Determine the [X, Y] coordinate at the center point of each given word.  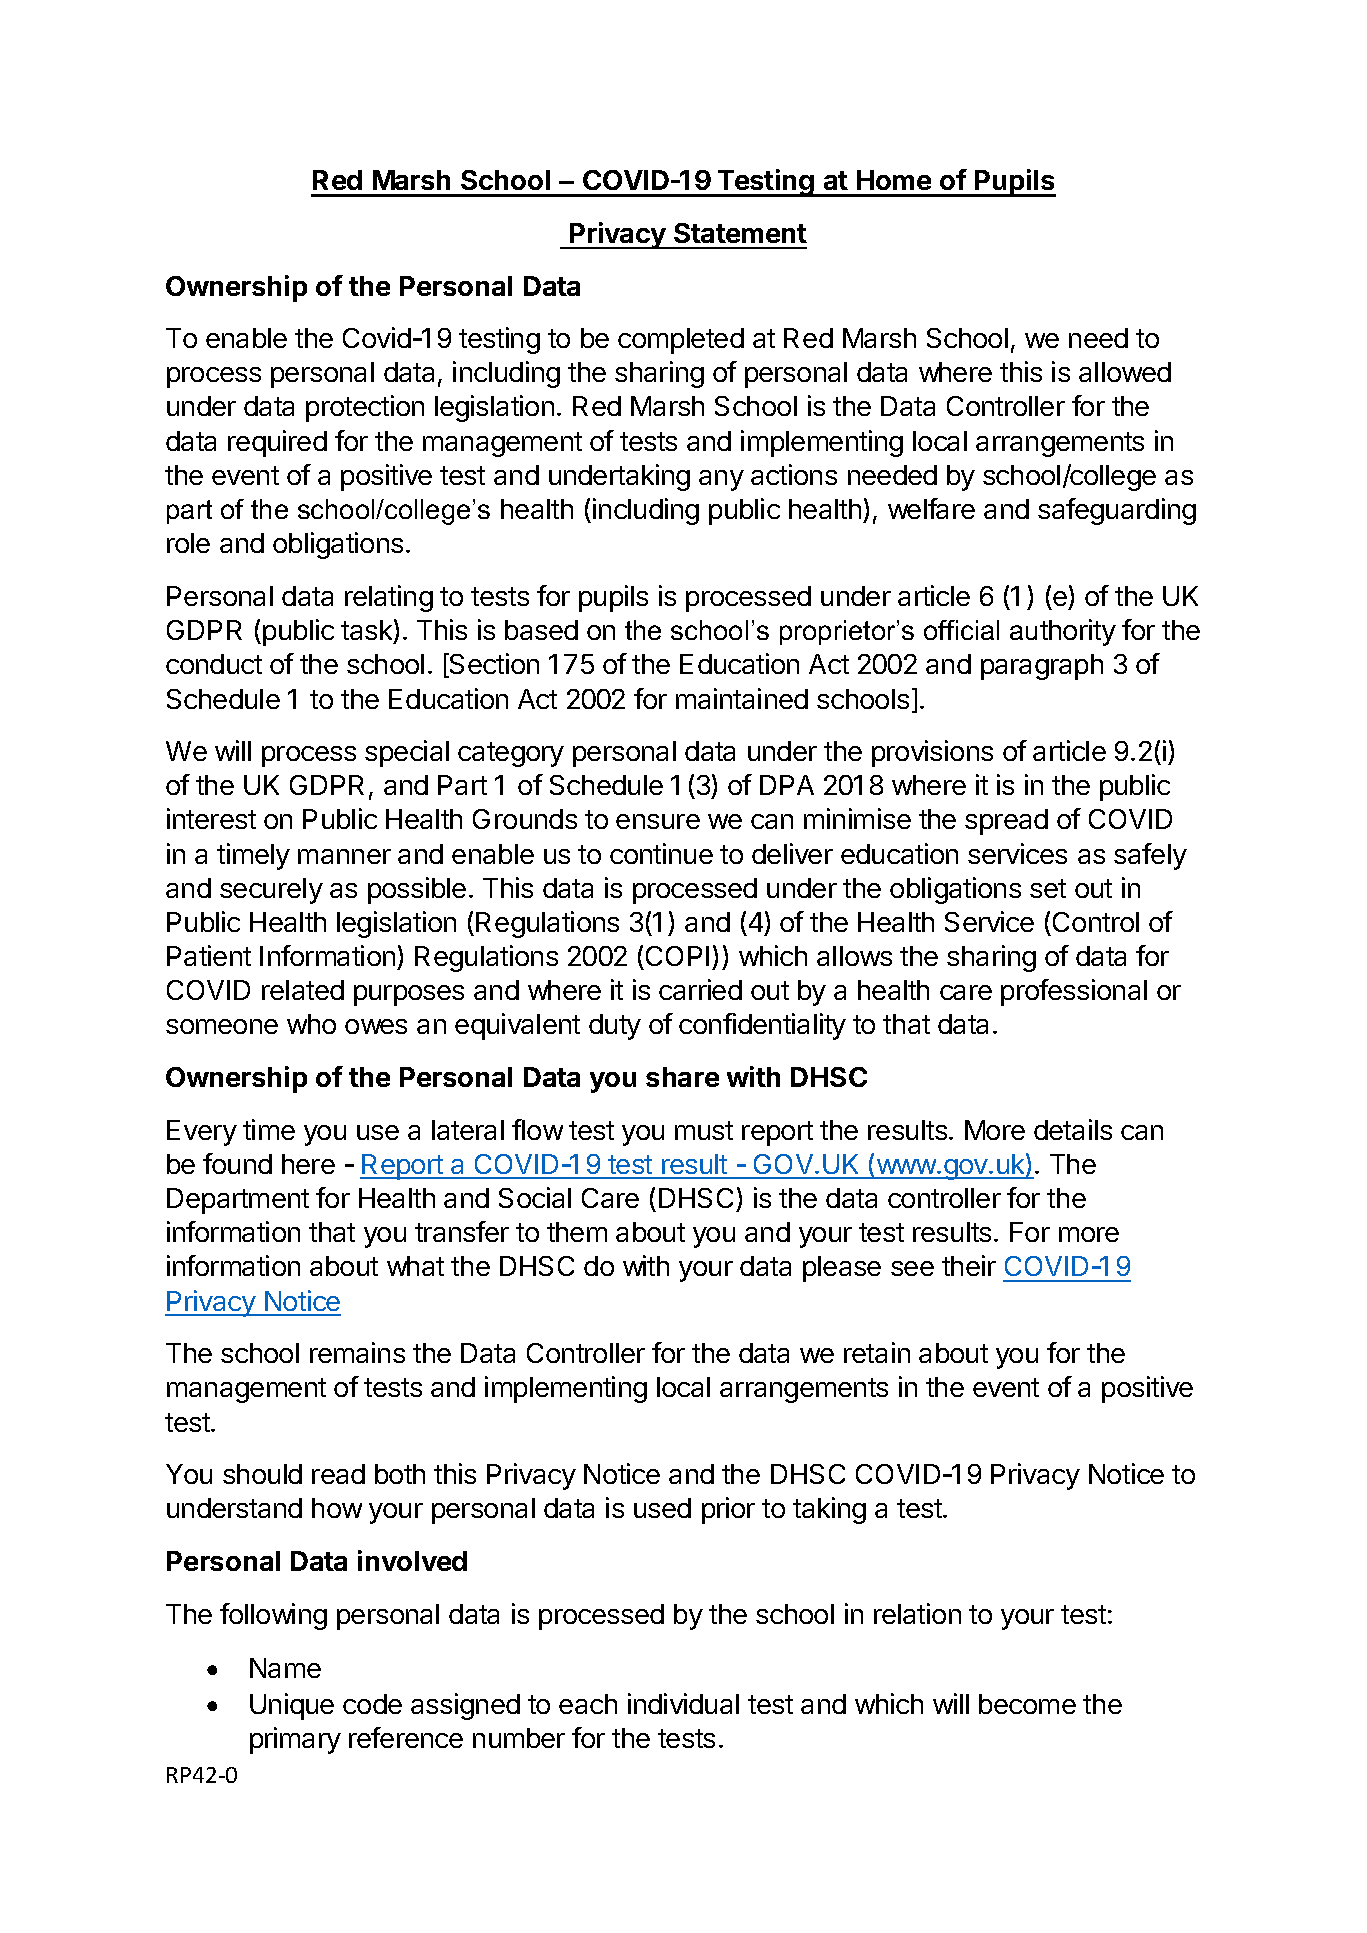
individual [683, 1703]
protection [365, 408]
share [682, 1077]
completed [681, 341]
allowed [1125, 372]
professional [1074, 992]
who [311, 1024]
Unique [292, 1706]
